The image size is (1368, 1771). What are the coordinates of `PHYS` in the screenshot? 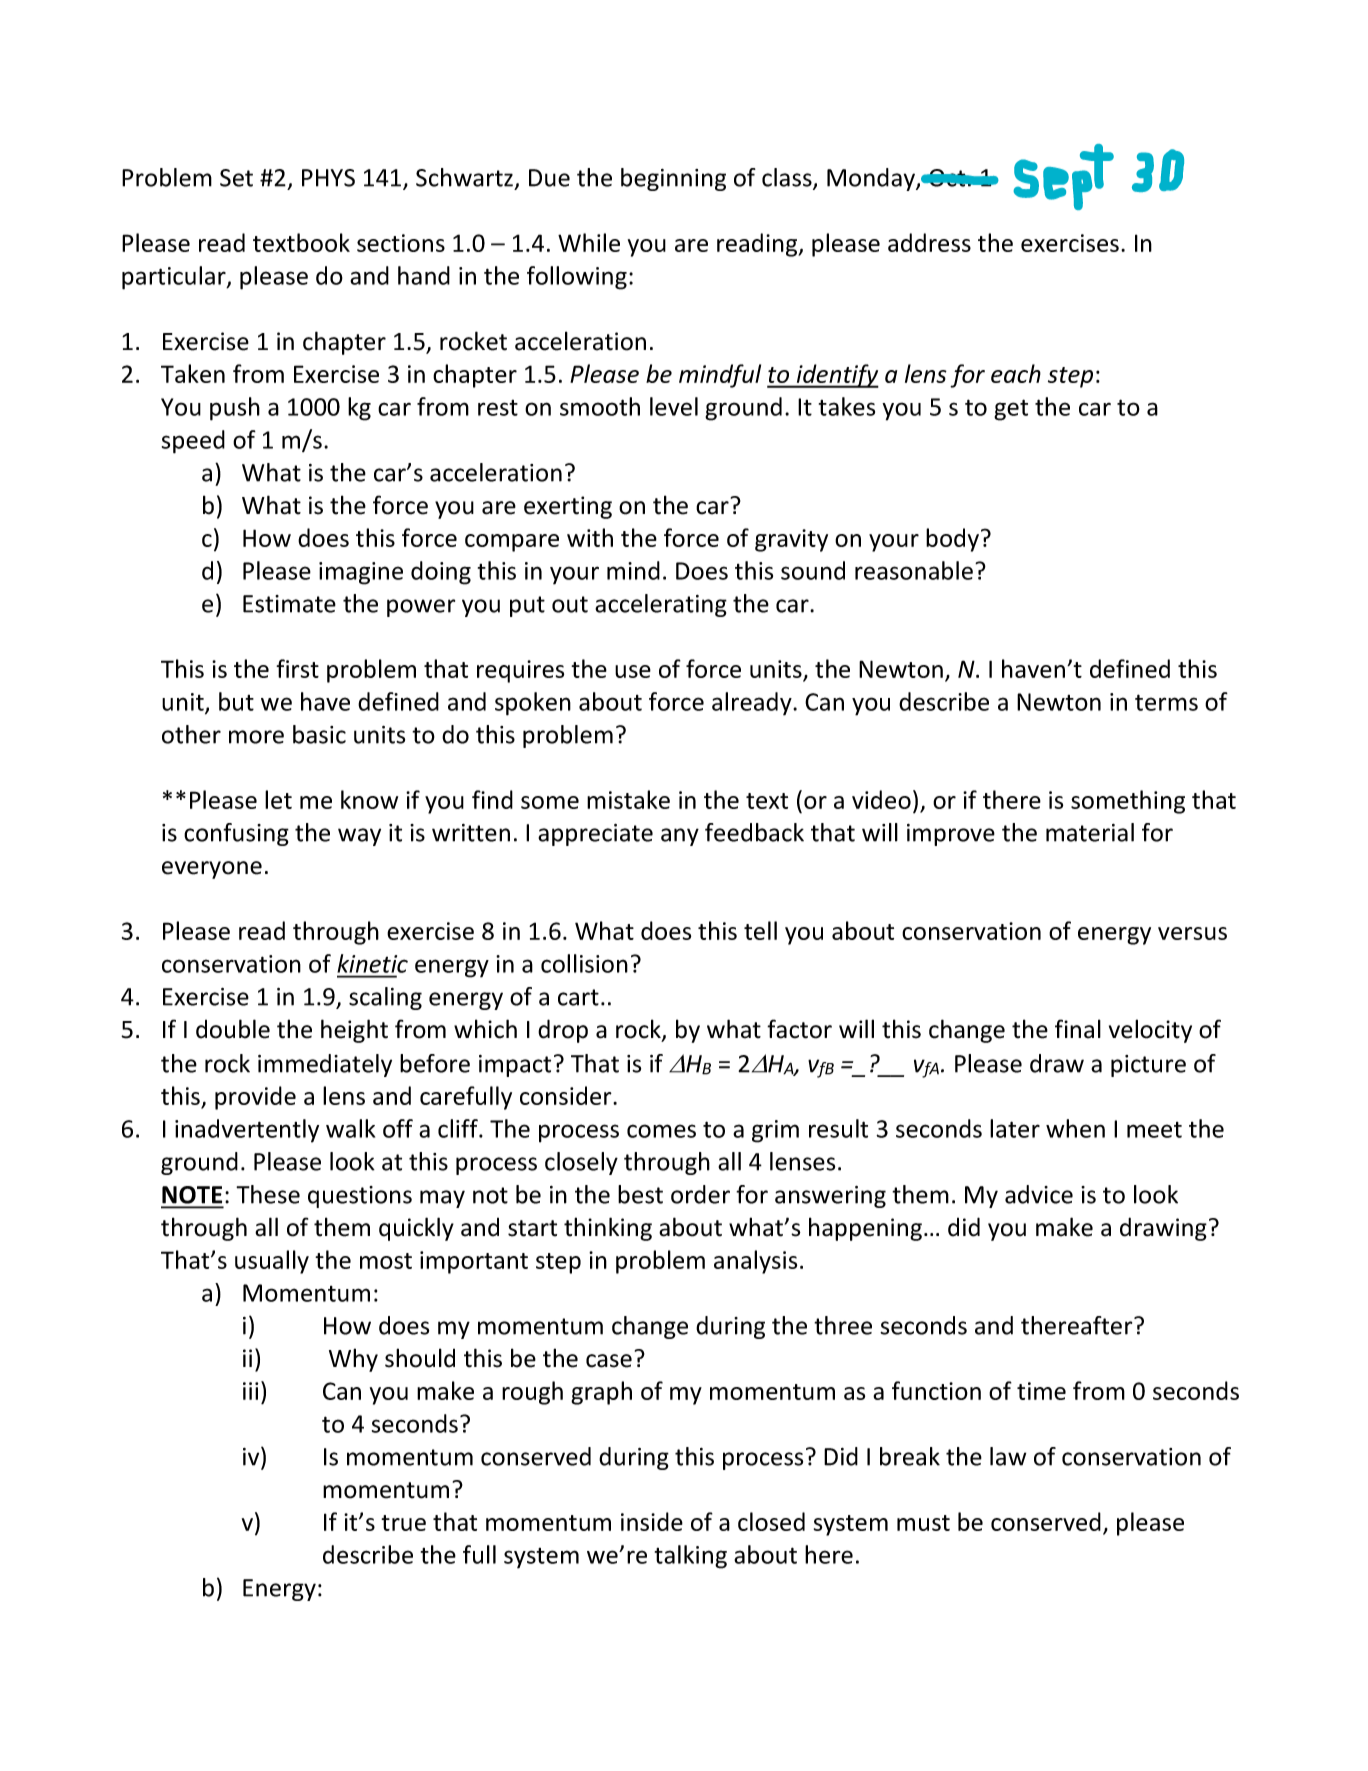 It's located at (328, 178).
